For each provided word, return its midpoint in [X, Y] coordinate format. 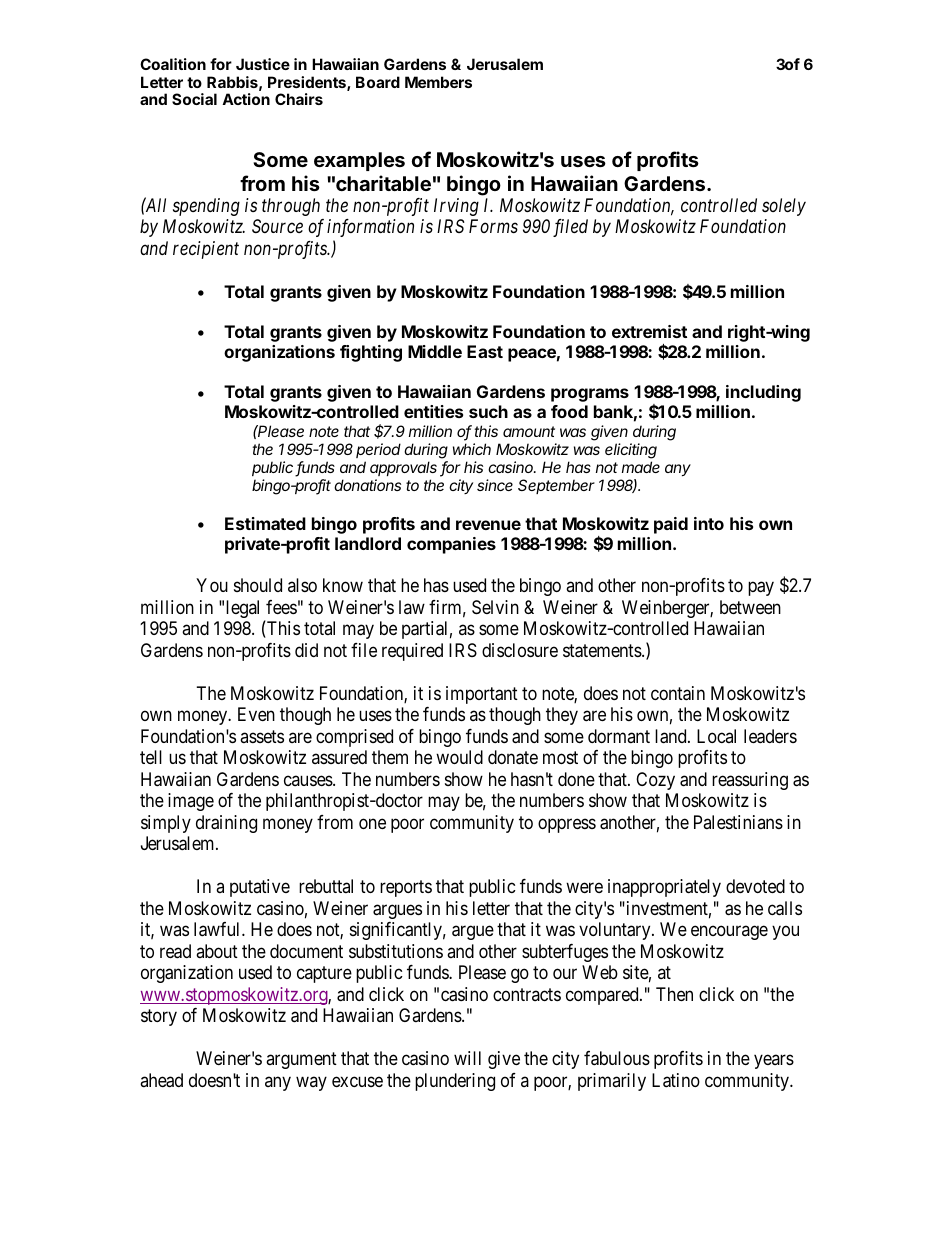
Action [246, 99]
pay [761, 589]
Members [438, 82]
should [258, 585]
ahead [161, 1080]
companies [451, 545]
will [467, 1058]
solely [784, 207]
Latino [676, 1080]
